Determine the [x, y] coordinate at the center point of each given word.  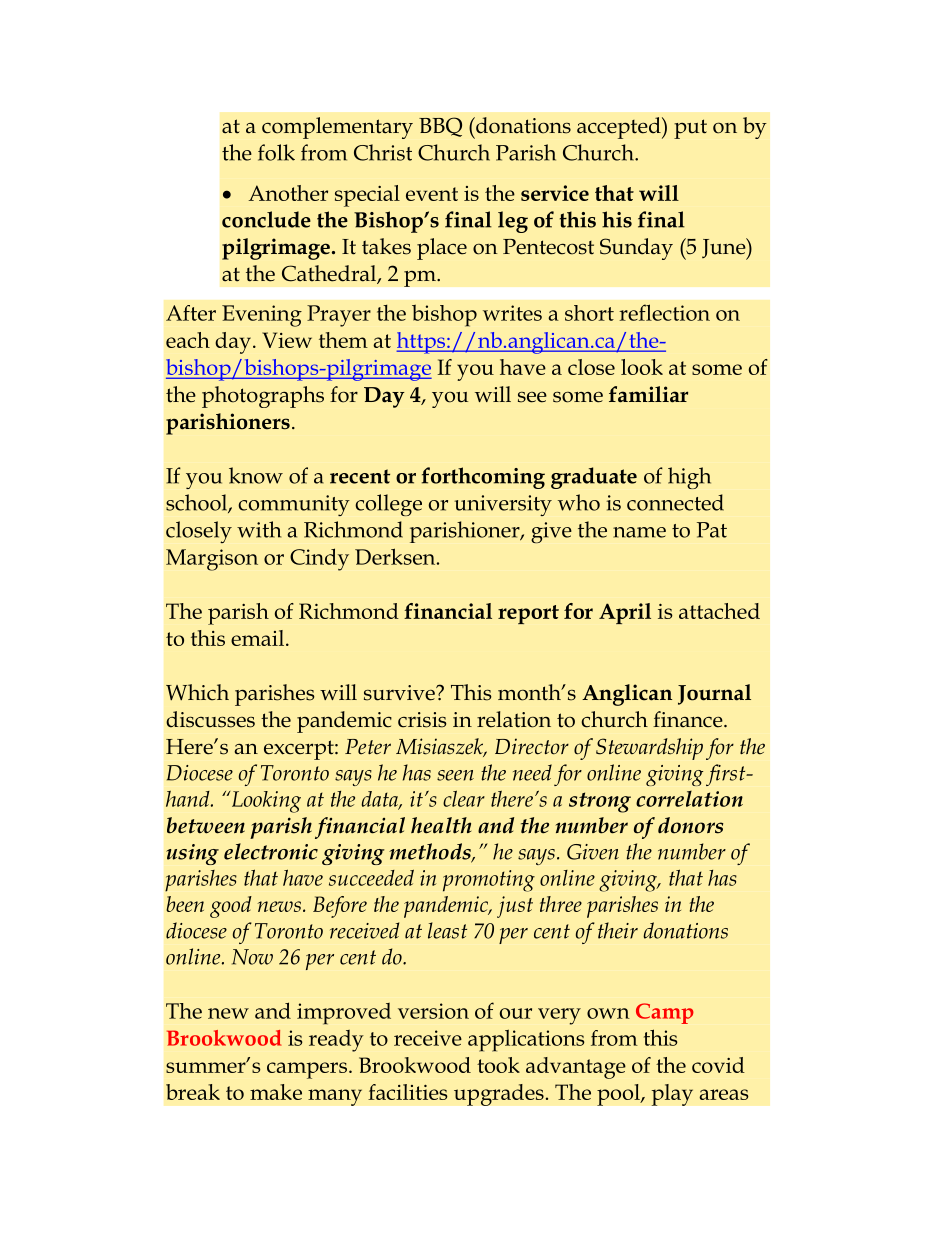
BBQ [440, 127]
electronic [271, 851]
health [441, 825]
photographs [263, 397]
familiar [648, 394]
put [690, 129]
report [528, 614]
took [498, 1065]
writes [512, 313]
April [625, 613]
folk [276, 152]
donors [690, 825]
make [276, 1092]
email [257, 638]
